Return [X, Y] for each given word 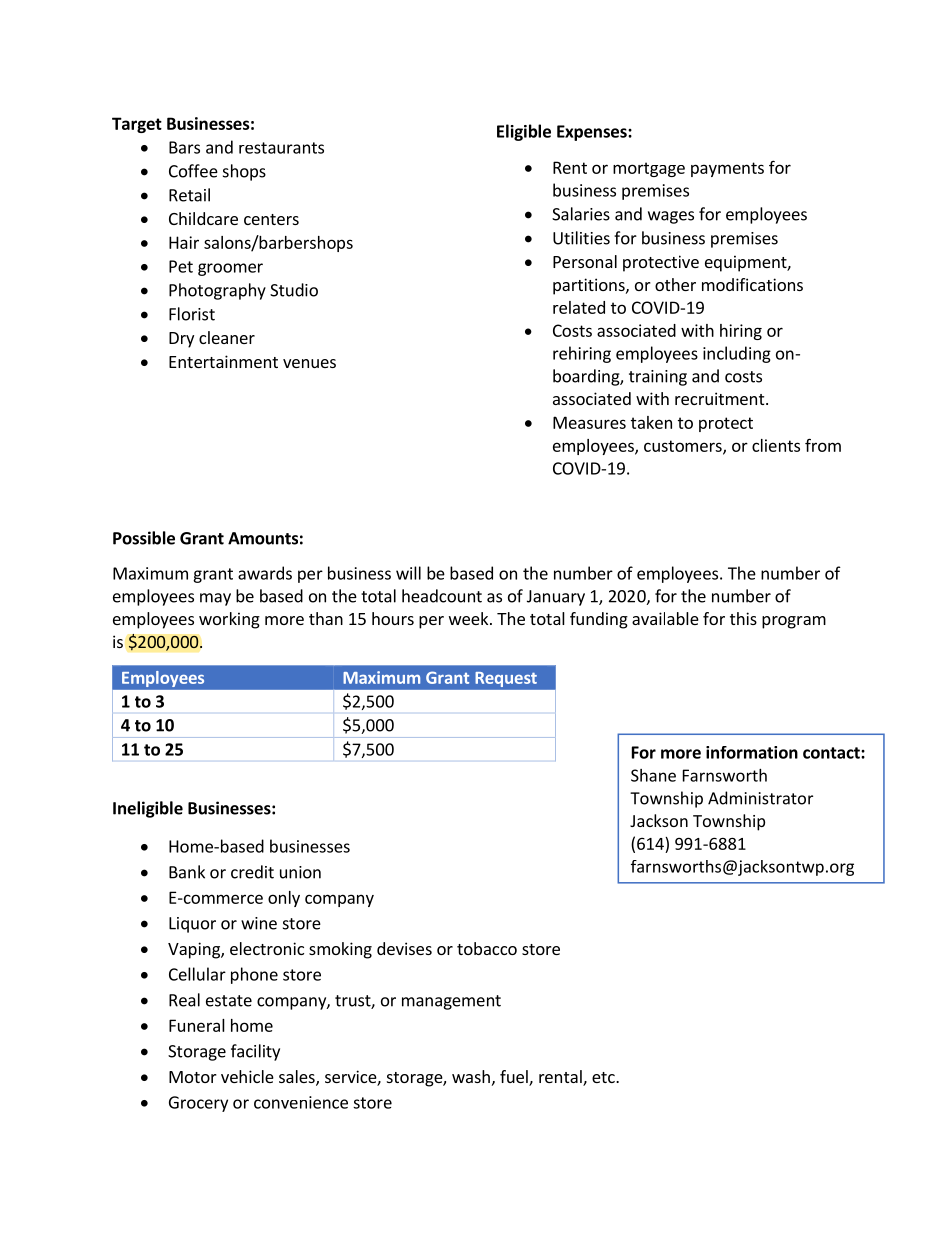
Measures [589, 422]
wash [471, 1076]
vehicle [247, 1076]
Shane [653, 775]
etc [604, 1077]
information [752, 752]
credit [252, 872]
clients [776, 445]
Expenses [593, 133]
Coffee [193, 171]
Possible [144, 538]
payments [727, 169]
